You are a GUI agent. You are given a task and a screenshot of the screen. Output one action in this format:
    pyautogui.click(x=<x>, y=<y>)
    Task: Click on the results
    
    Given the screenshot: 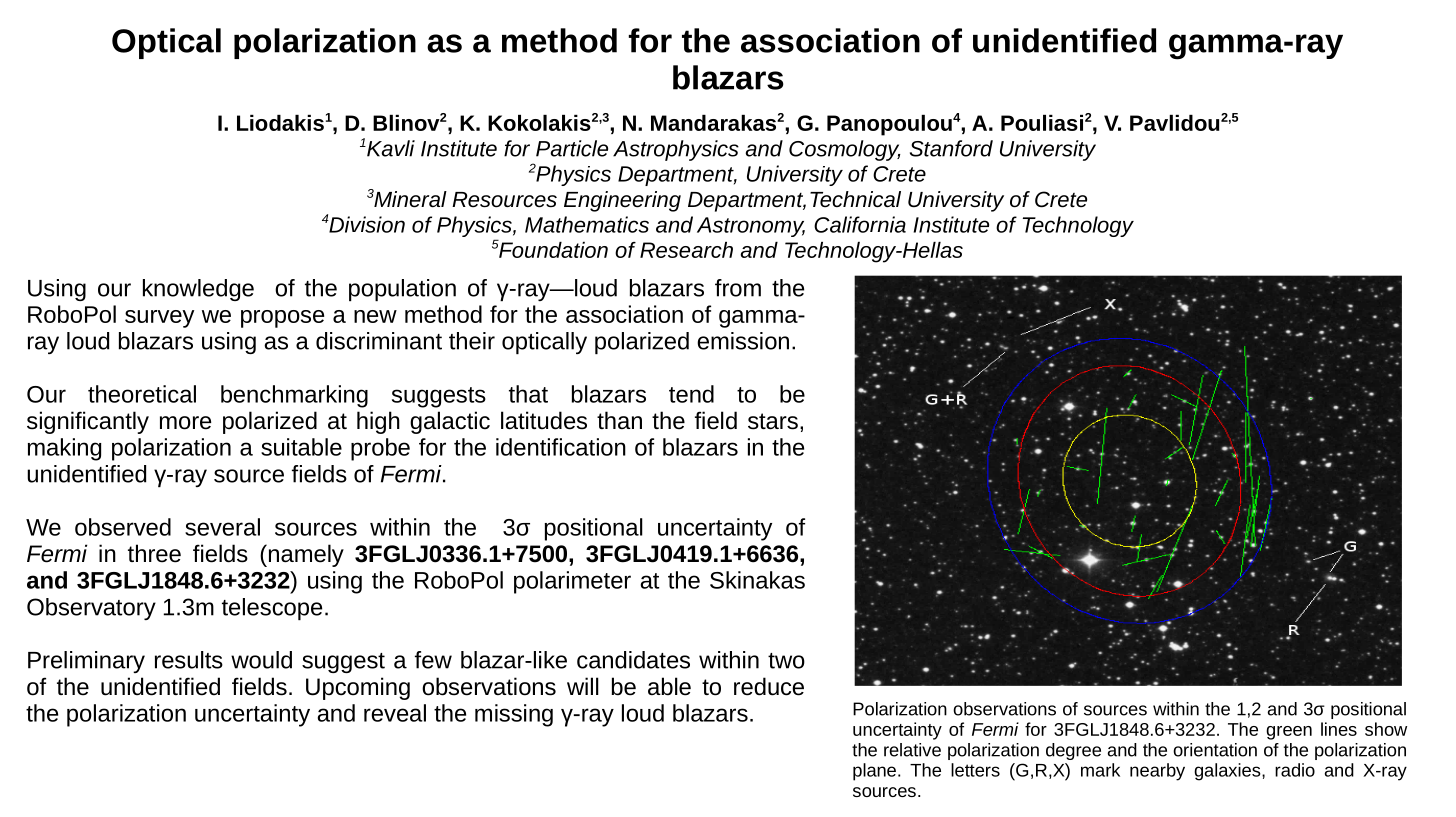 What is the action you would take?
    pyautogui.click(x=189, y=660)
